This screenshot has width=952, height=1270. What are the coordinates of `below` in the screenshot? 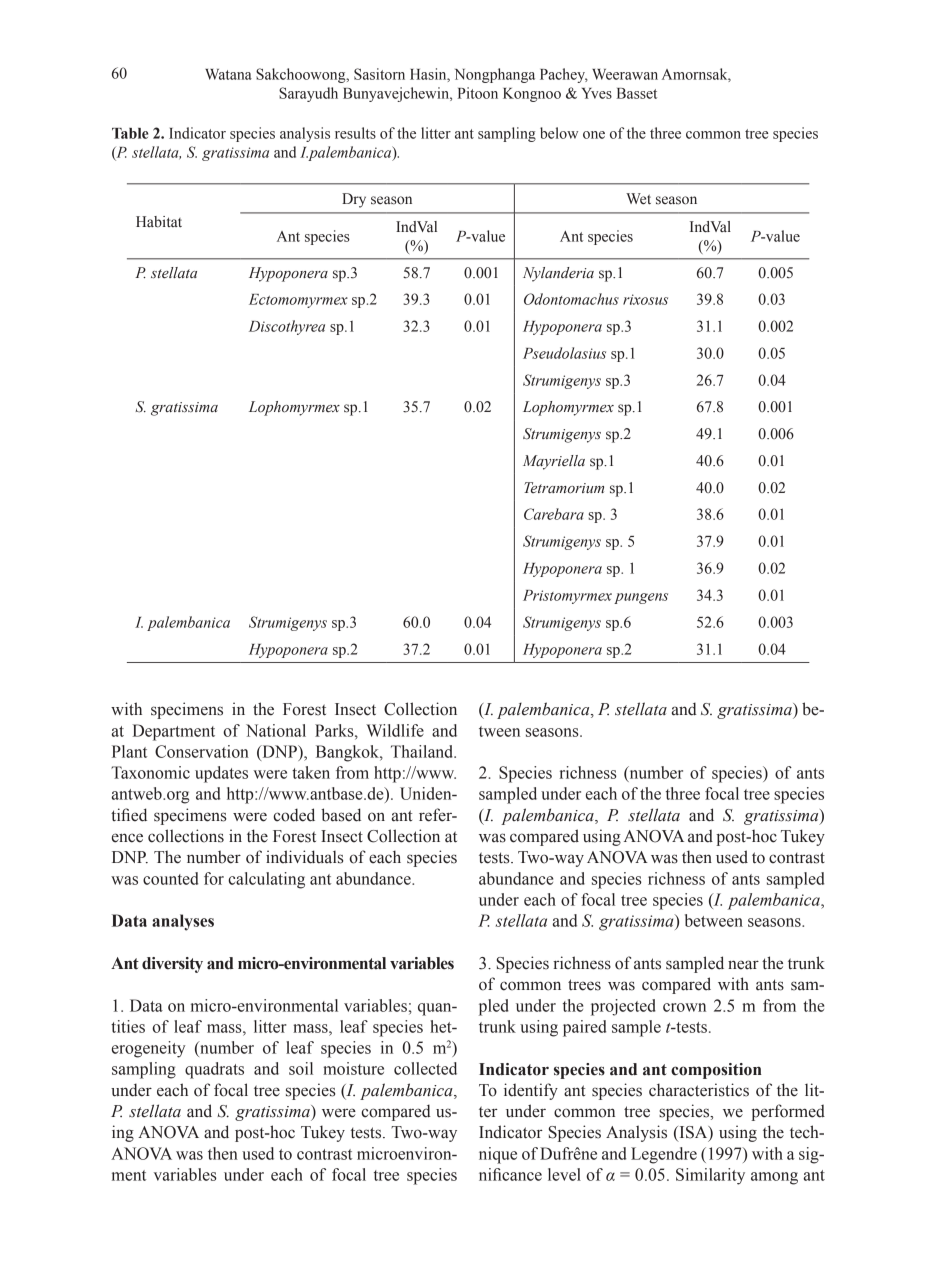 It's located at (559, 133).
